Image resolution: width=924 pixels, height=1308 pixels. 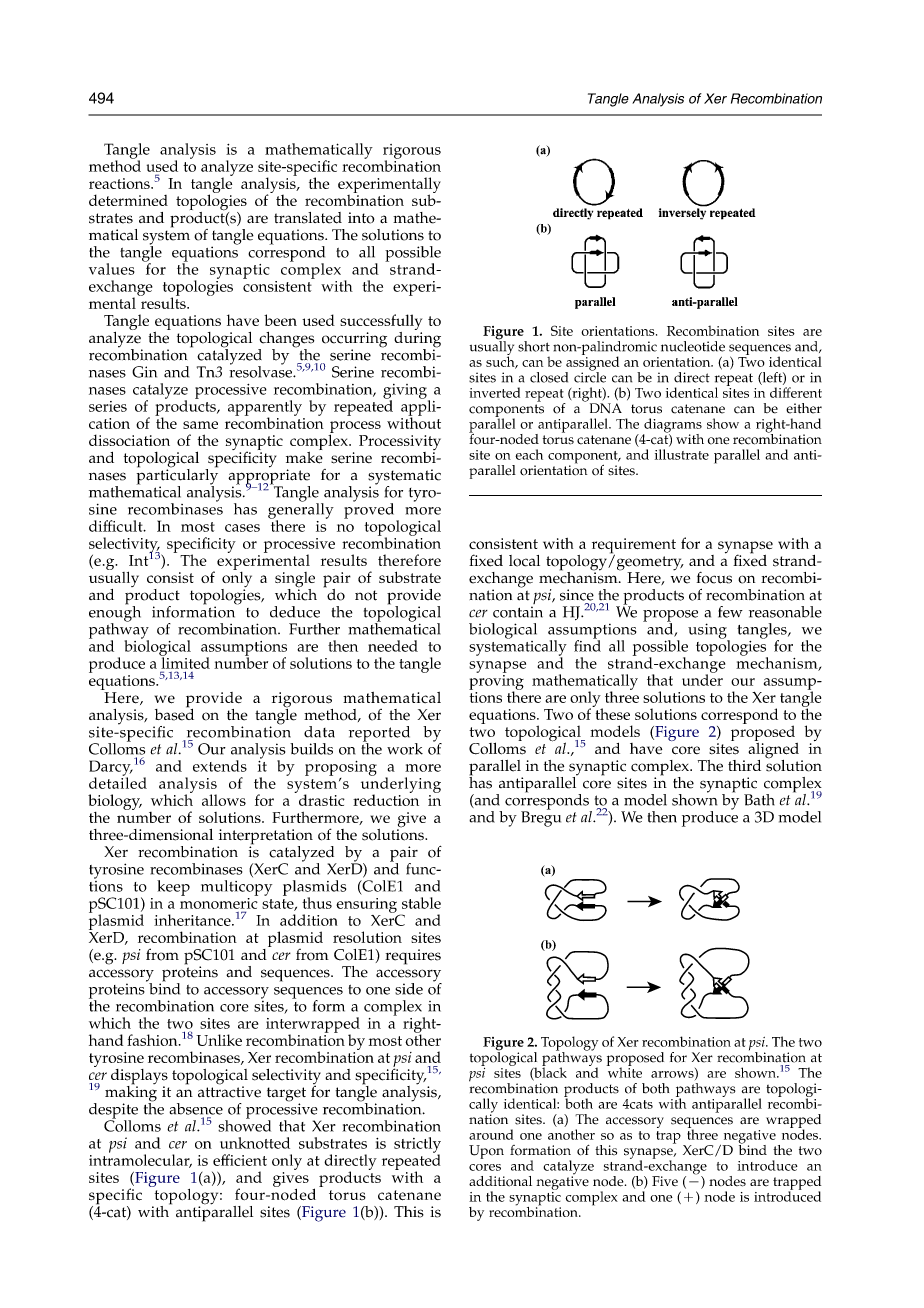 I want to click on based, so click(x=174, y=713).
